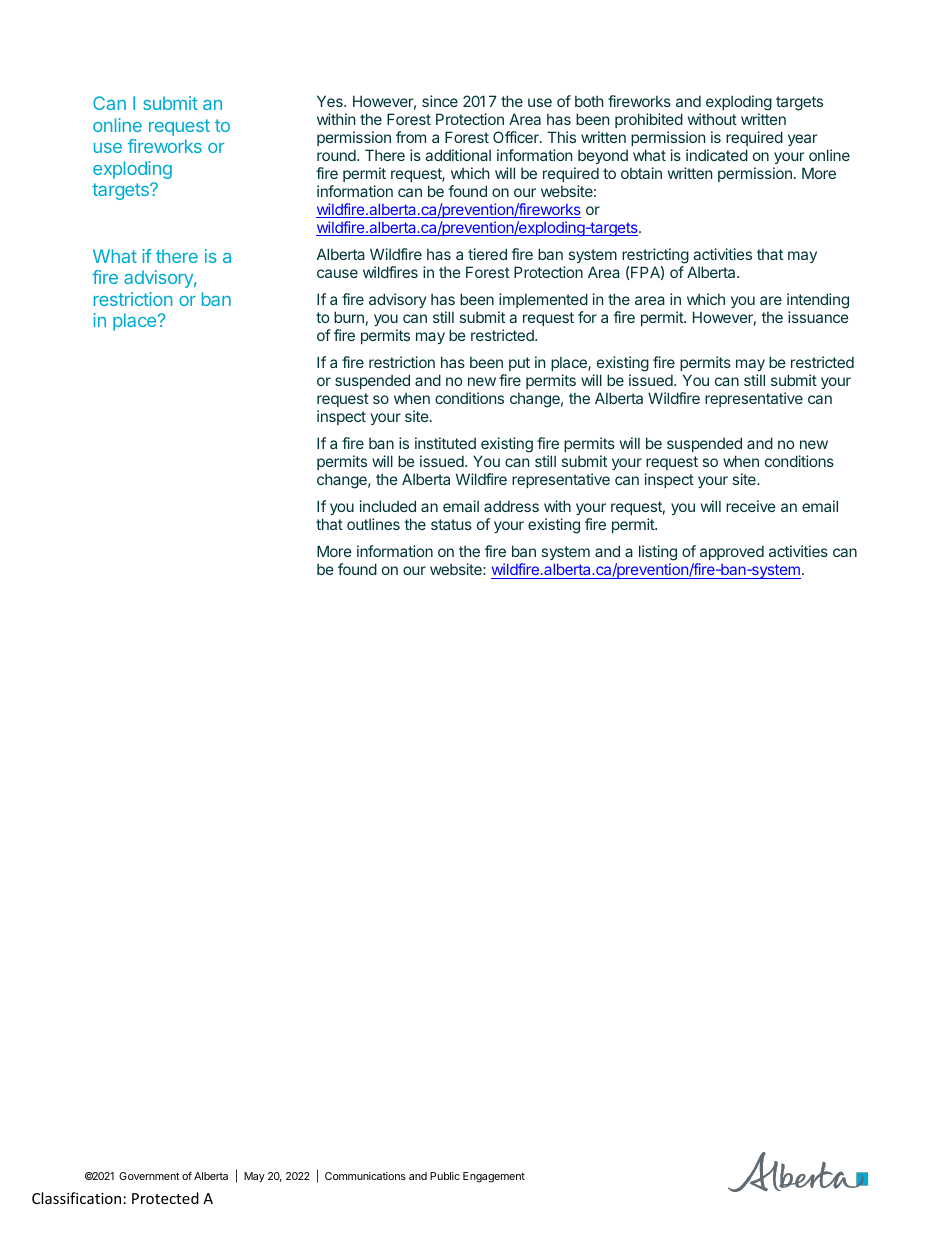  Describe the element at coordinates (751, 506) in the screenshot. I see `receive` at that location.
